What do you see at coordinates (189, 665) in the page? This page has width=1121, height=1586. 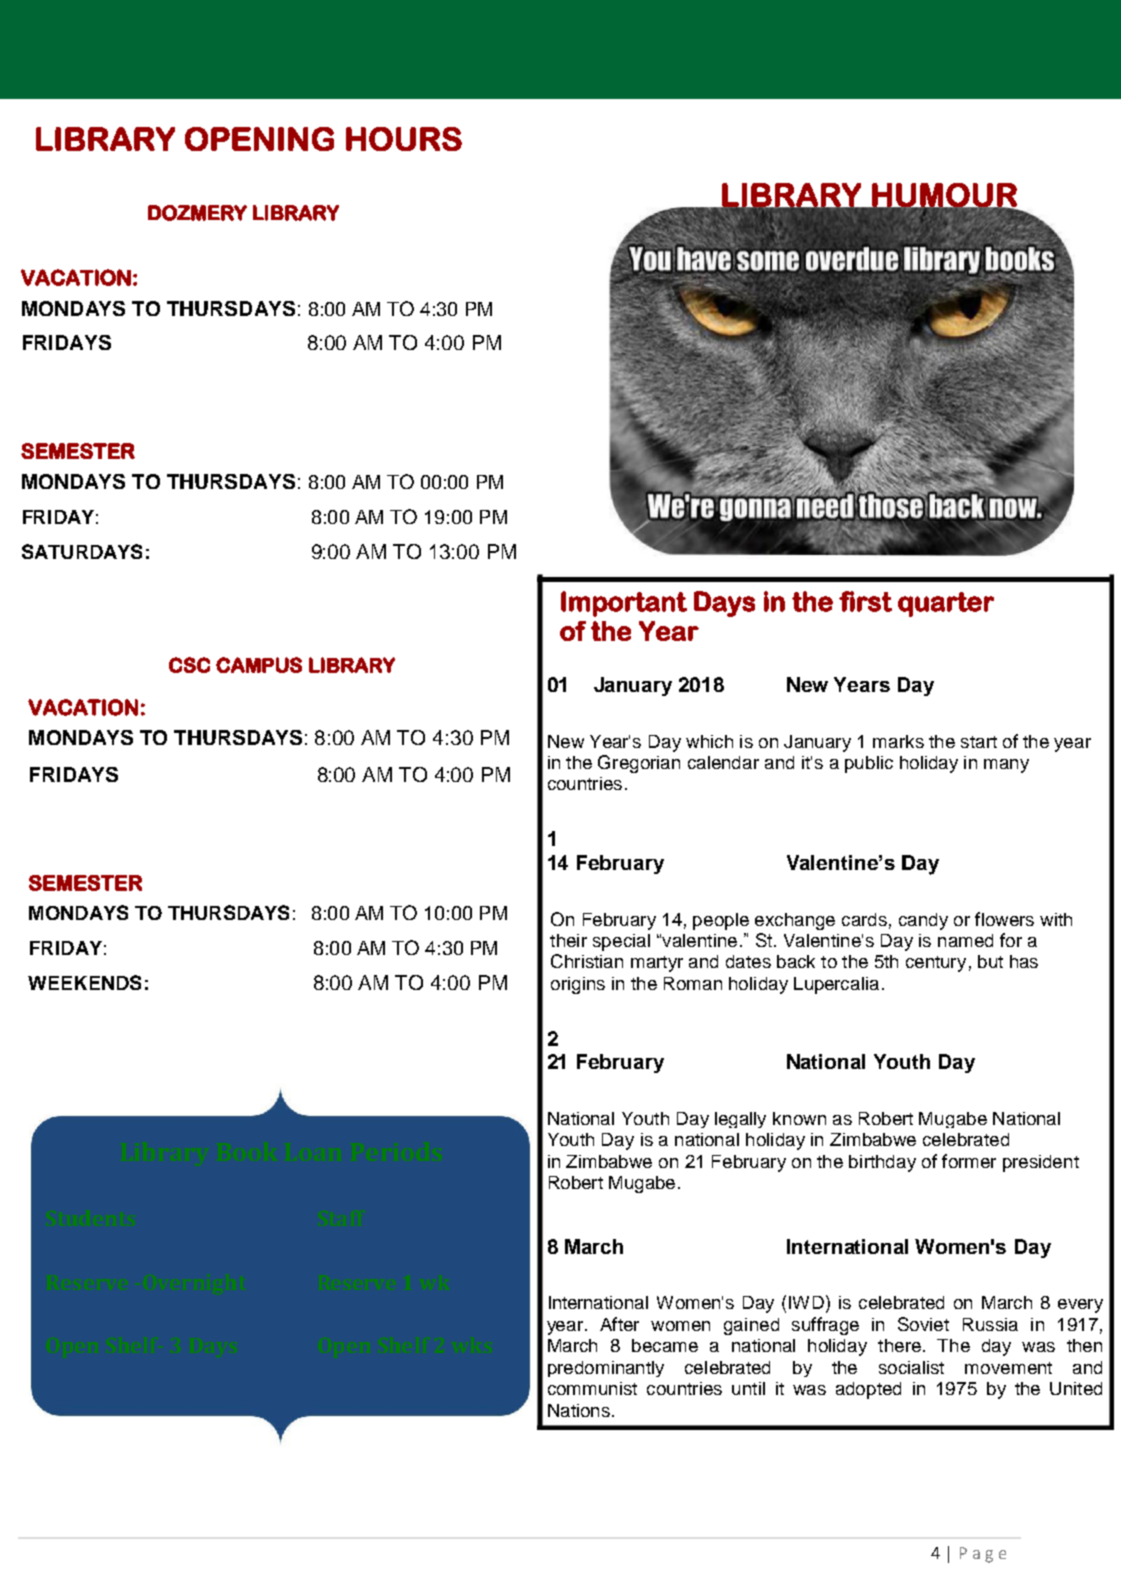 I see `CSC` at bounding box center [189, 665].
